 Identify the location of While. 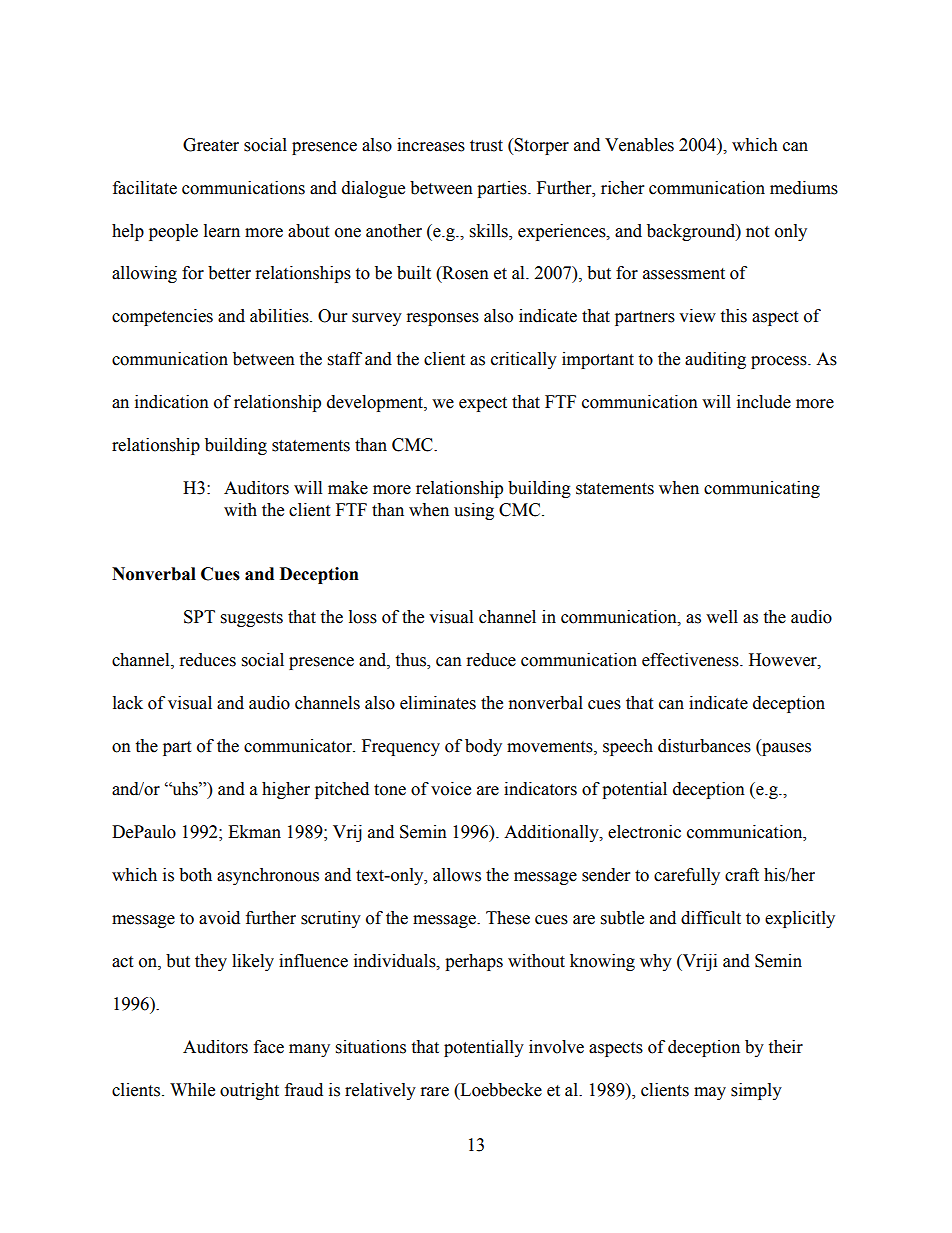
(192, 1090).
